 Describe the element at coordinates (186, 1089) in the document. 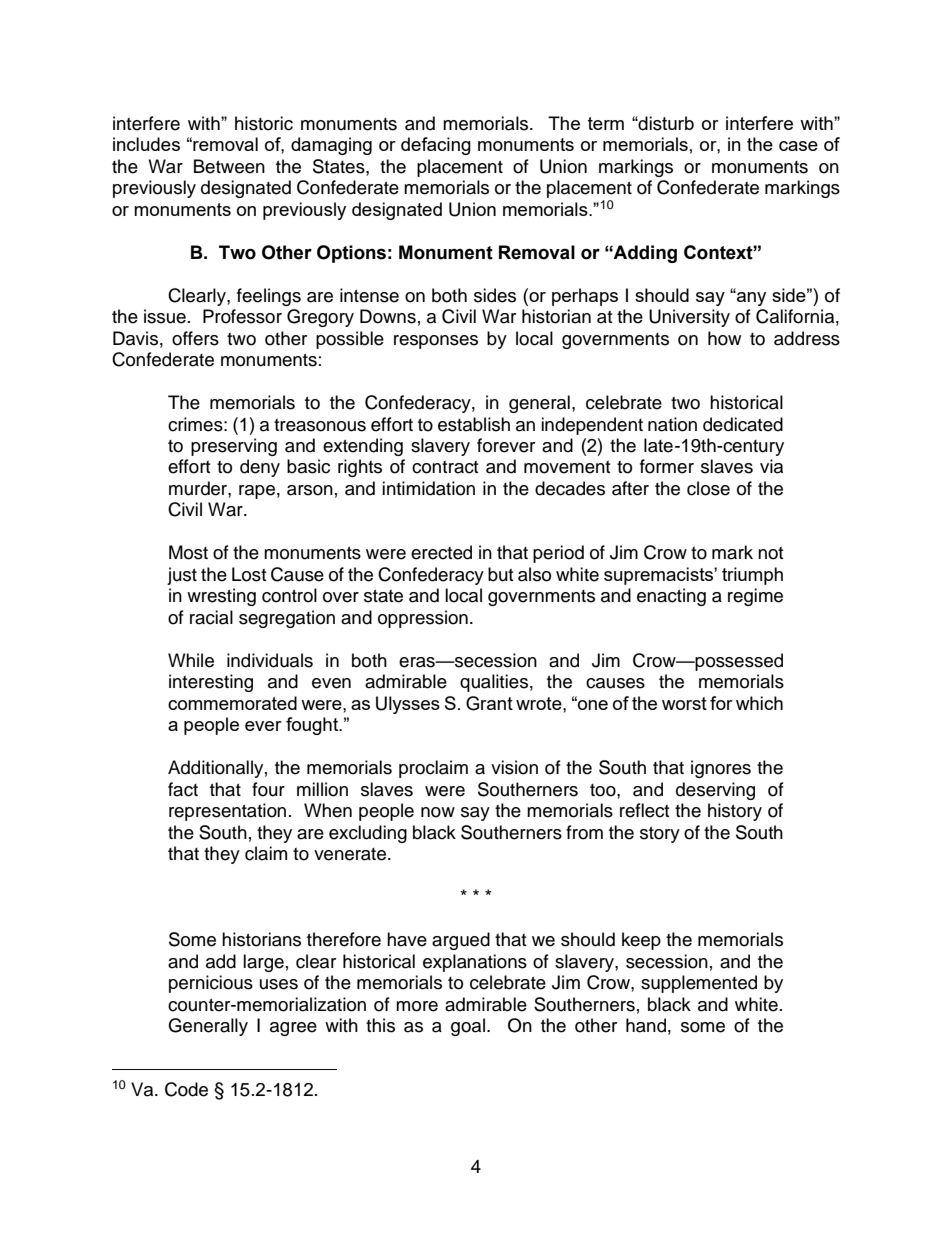

I see `Code` at that location.
